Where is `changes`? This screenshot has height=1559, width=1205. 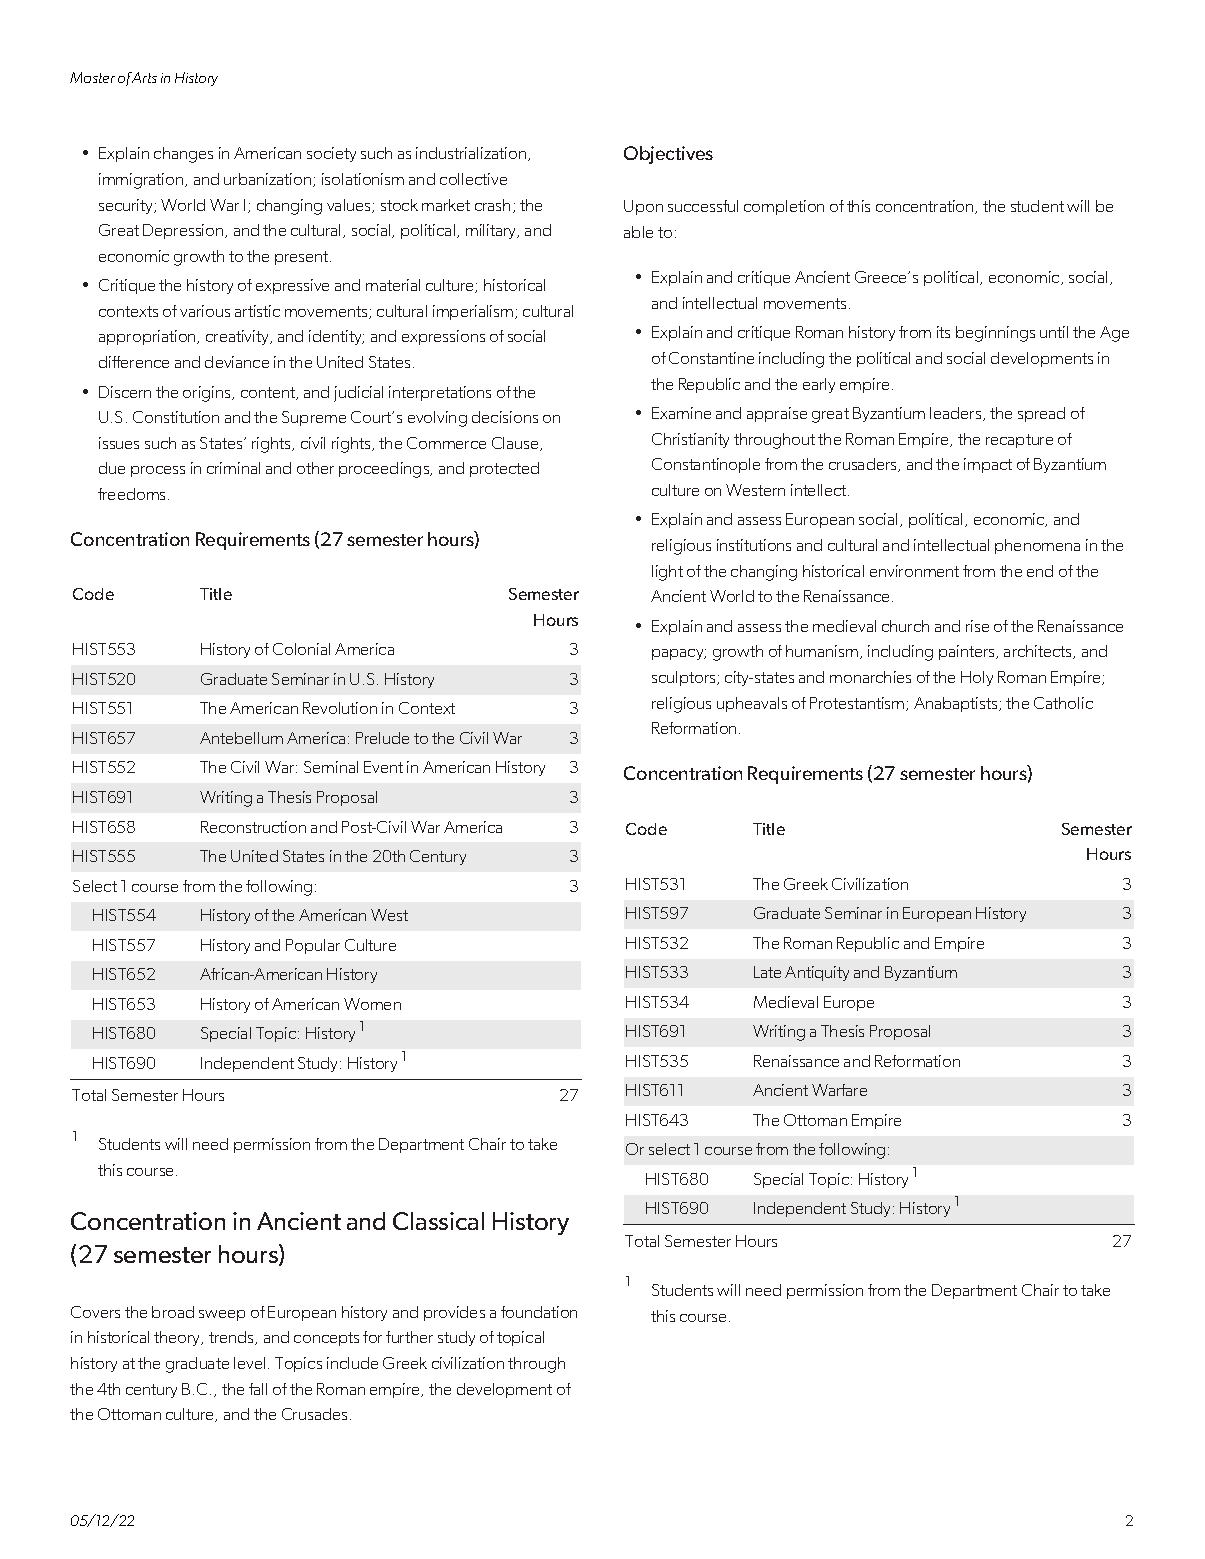 changes is located at coordinates (183, 155).
